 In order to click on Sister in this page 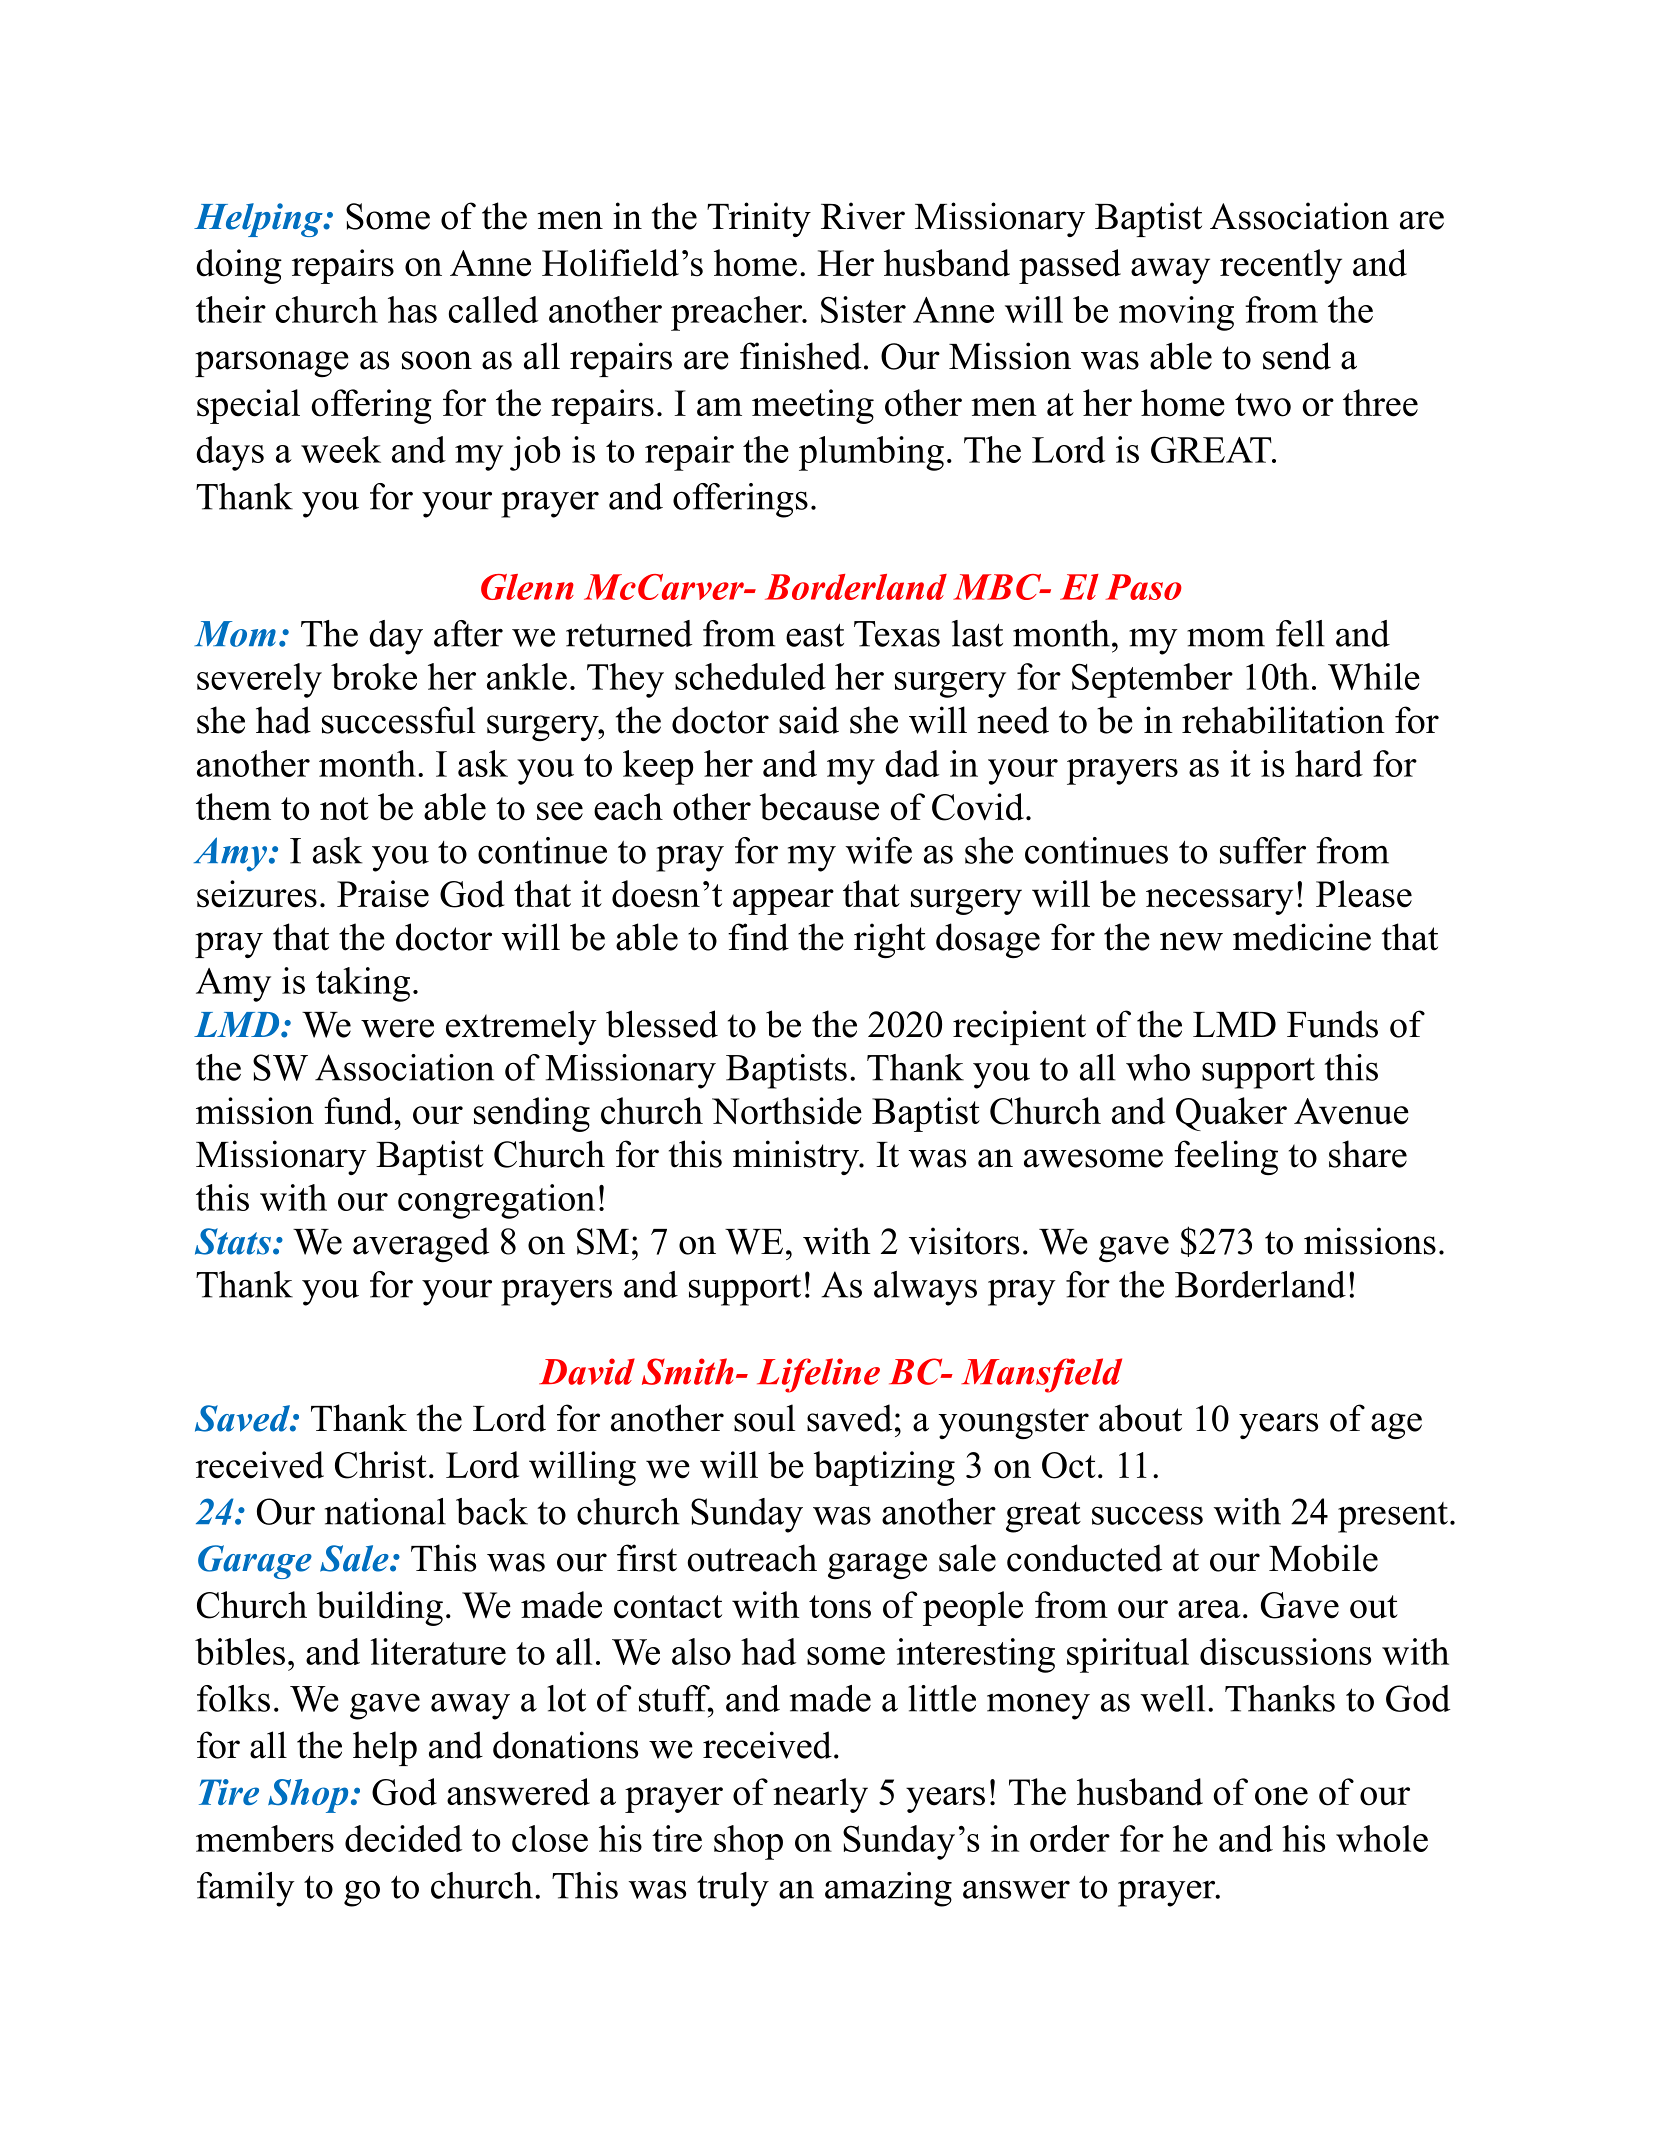, I will do `click(863, 309)`.
